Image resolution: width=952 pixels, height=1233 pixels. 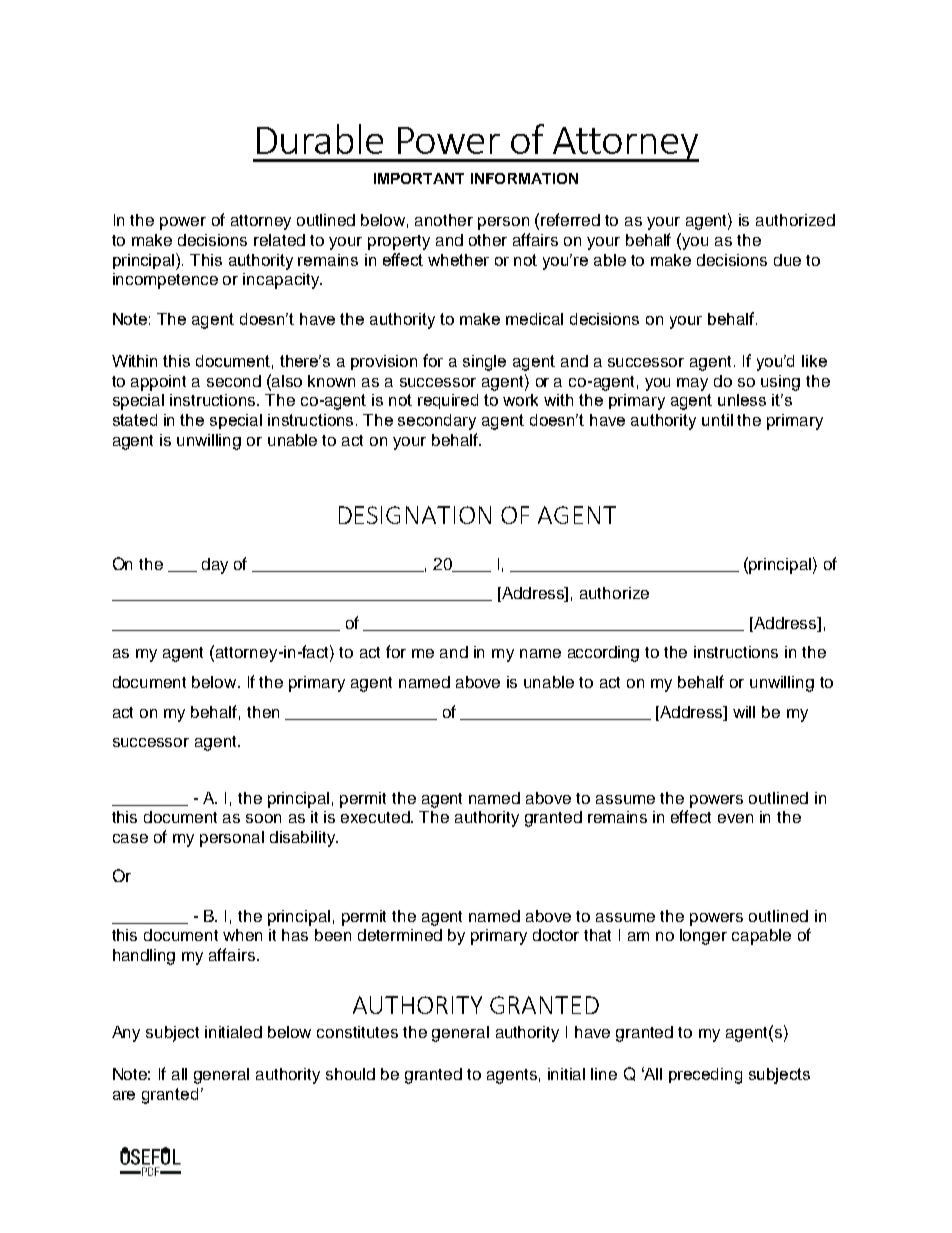 I want to click on due, so click(x=787, y=260).
